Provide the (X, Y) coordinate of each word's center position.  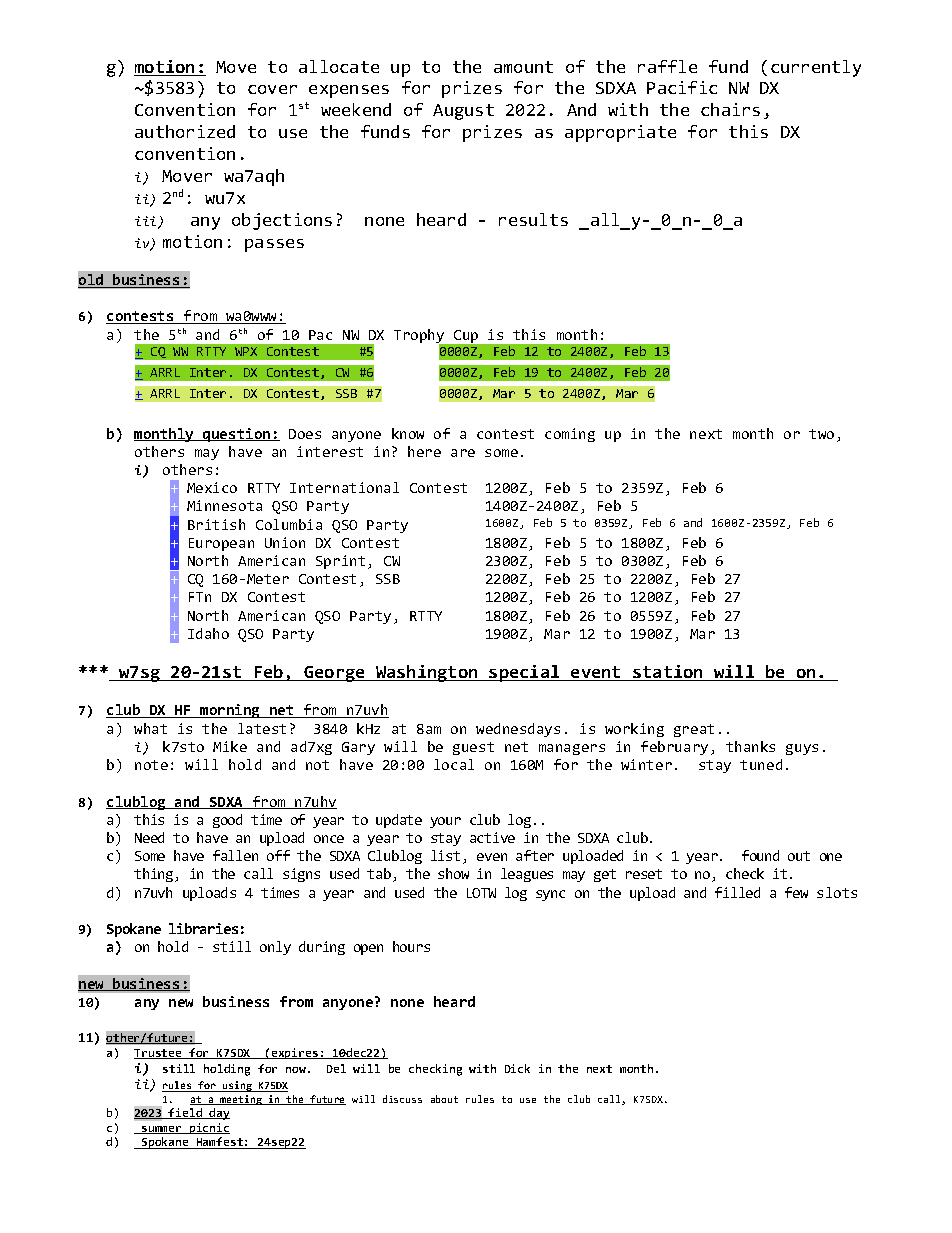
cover (272, 89)
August (463, 112)
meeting (241, 1100)
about (444, 1099)
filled (737, 892)
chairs (730, 109)
